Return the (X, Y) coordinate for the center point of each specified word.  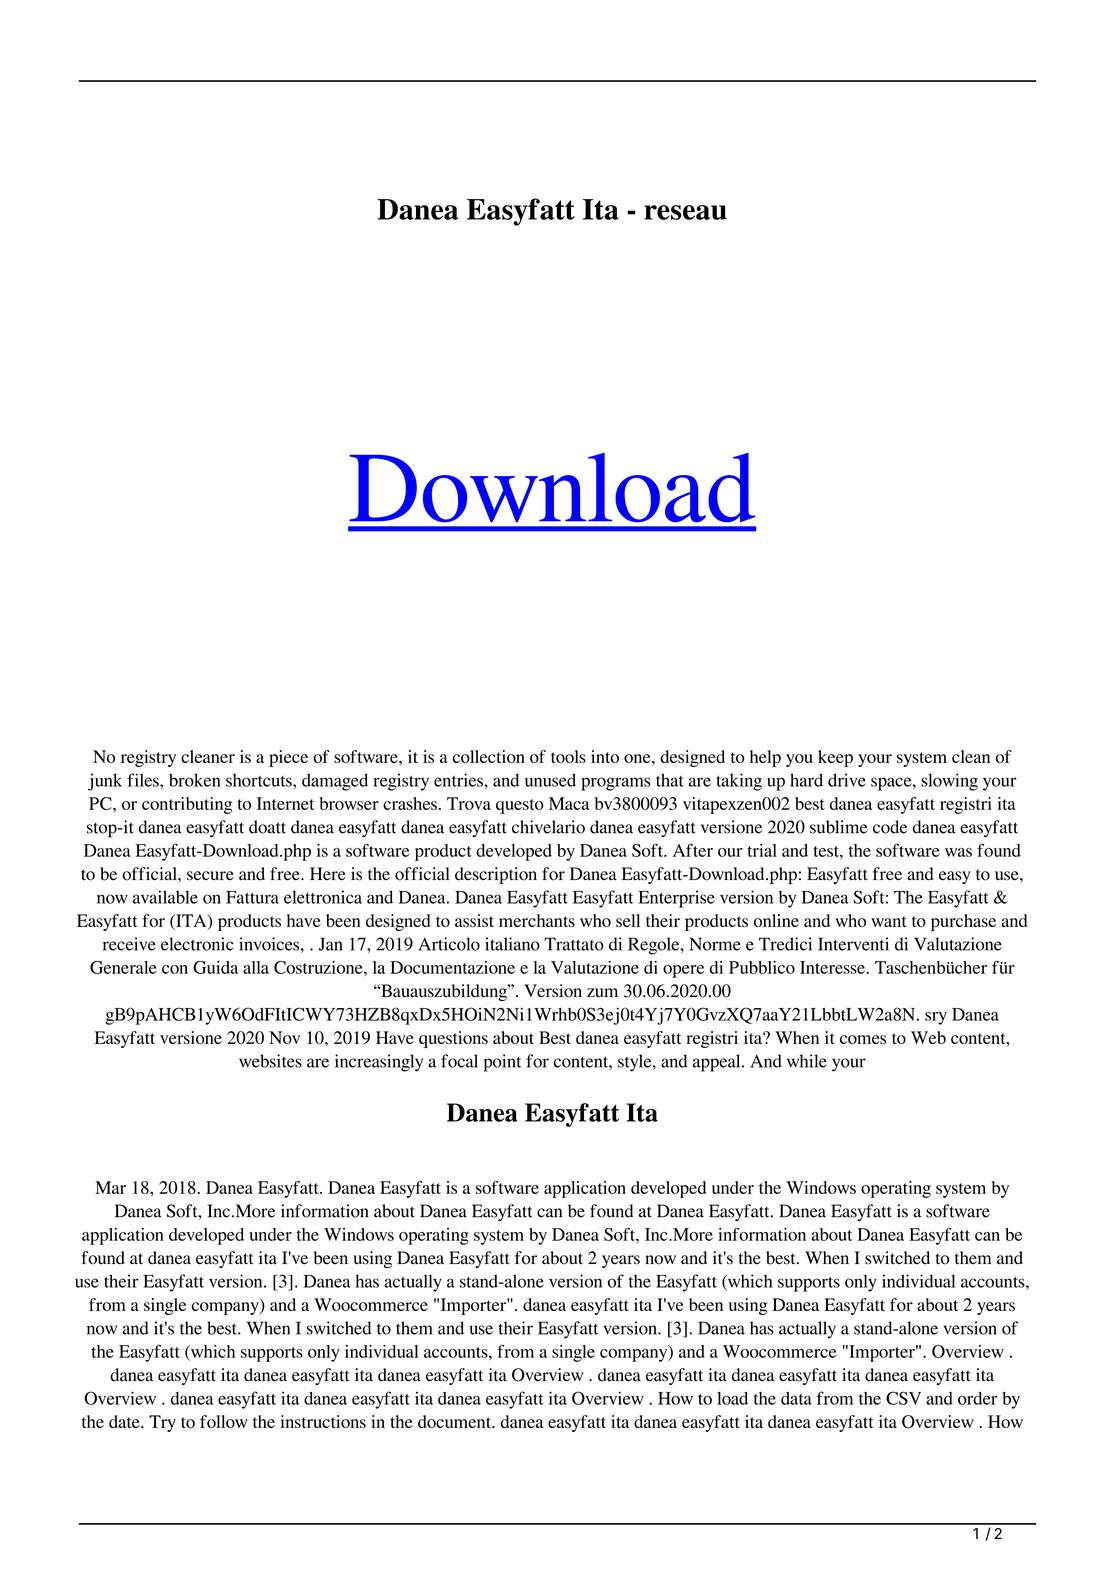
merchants (537, 920)
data (796, 1398)
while (807, 1061)
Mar (110, 1187)
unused (550, 780)
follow (224, 1421)
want (889, 921)
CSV (903, 1398)
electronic (197, 944)
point (502, 1063)
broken (195, 780)
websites (270, 1061)
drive (847, 780)
